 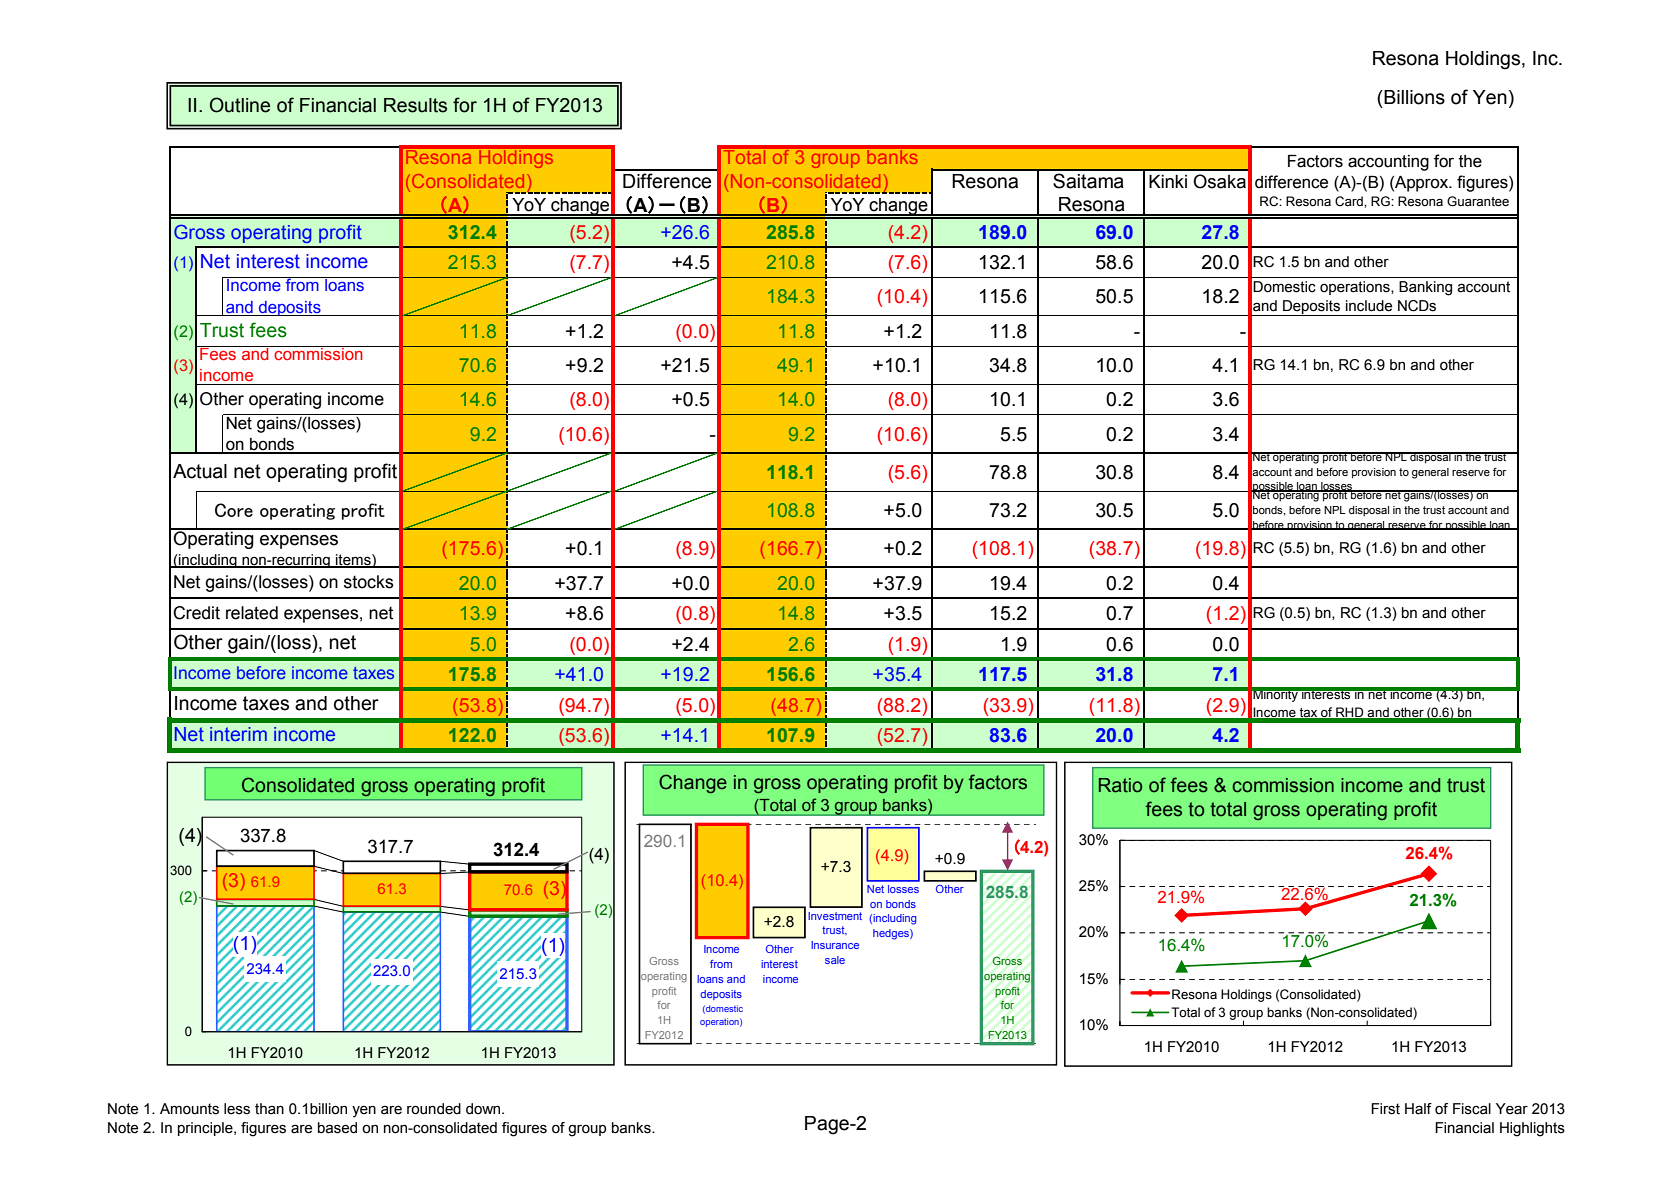 I want to click on based, so click(x=337, y=1128).
